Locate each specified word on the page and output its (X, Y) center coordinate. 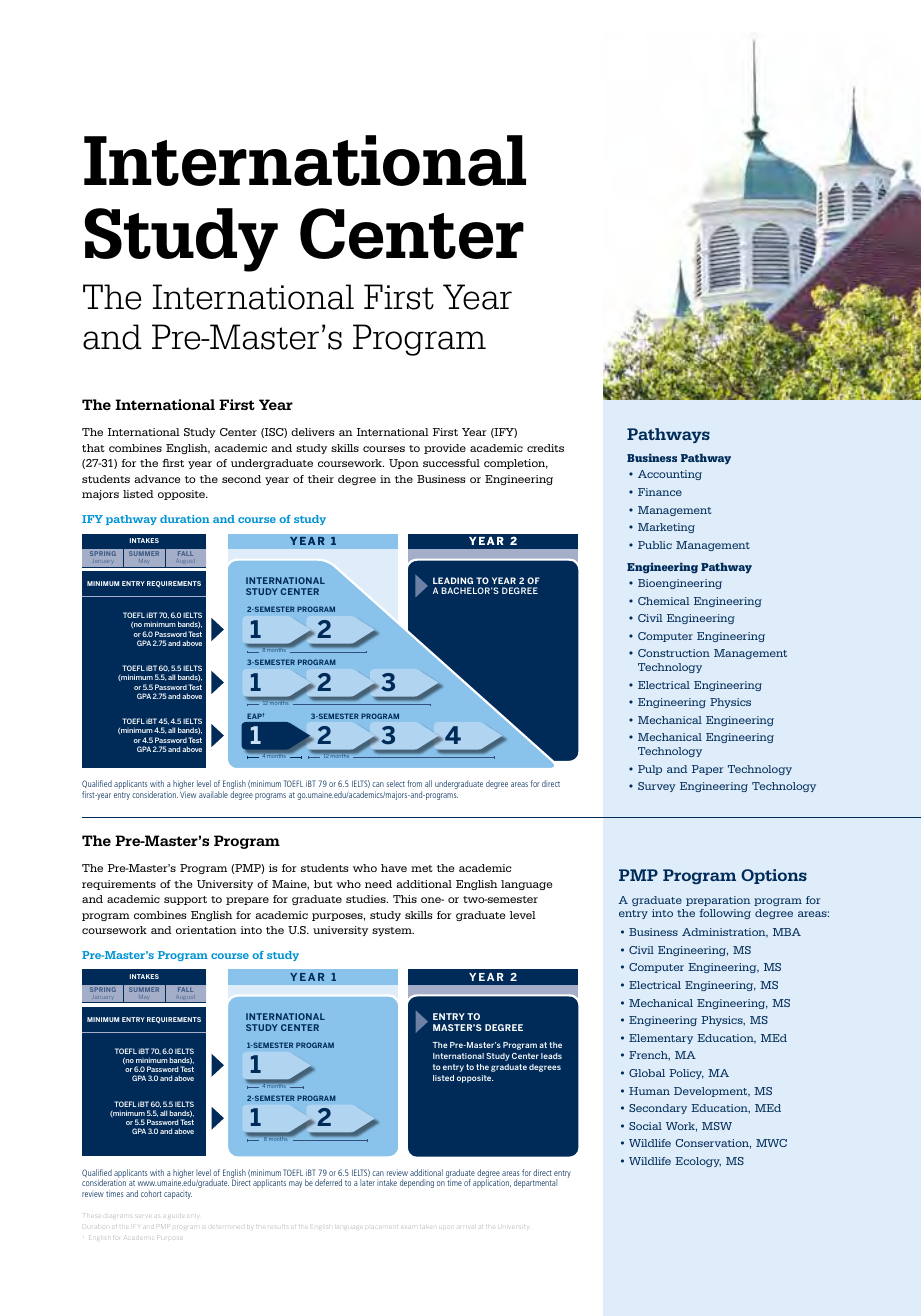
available (213, 794)
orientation (206, 930)
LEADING (453, 580)
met (422, 868)
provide (445, 449)
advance (157, 479)
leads (551, 1056)
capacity (178, 1195)
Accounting (670, 475)
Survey (656, 787)
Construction (674, 653)
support (185, 900)
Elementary (661, 1039)
